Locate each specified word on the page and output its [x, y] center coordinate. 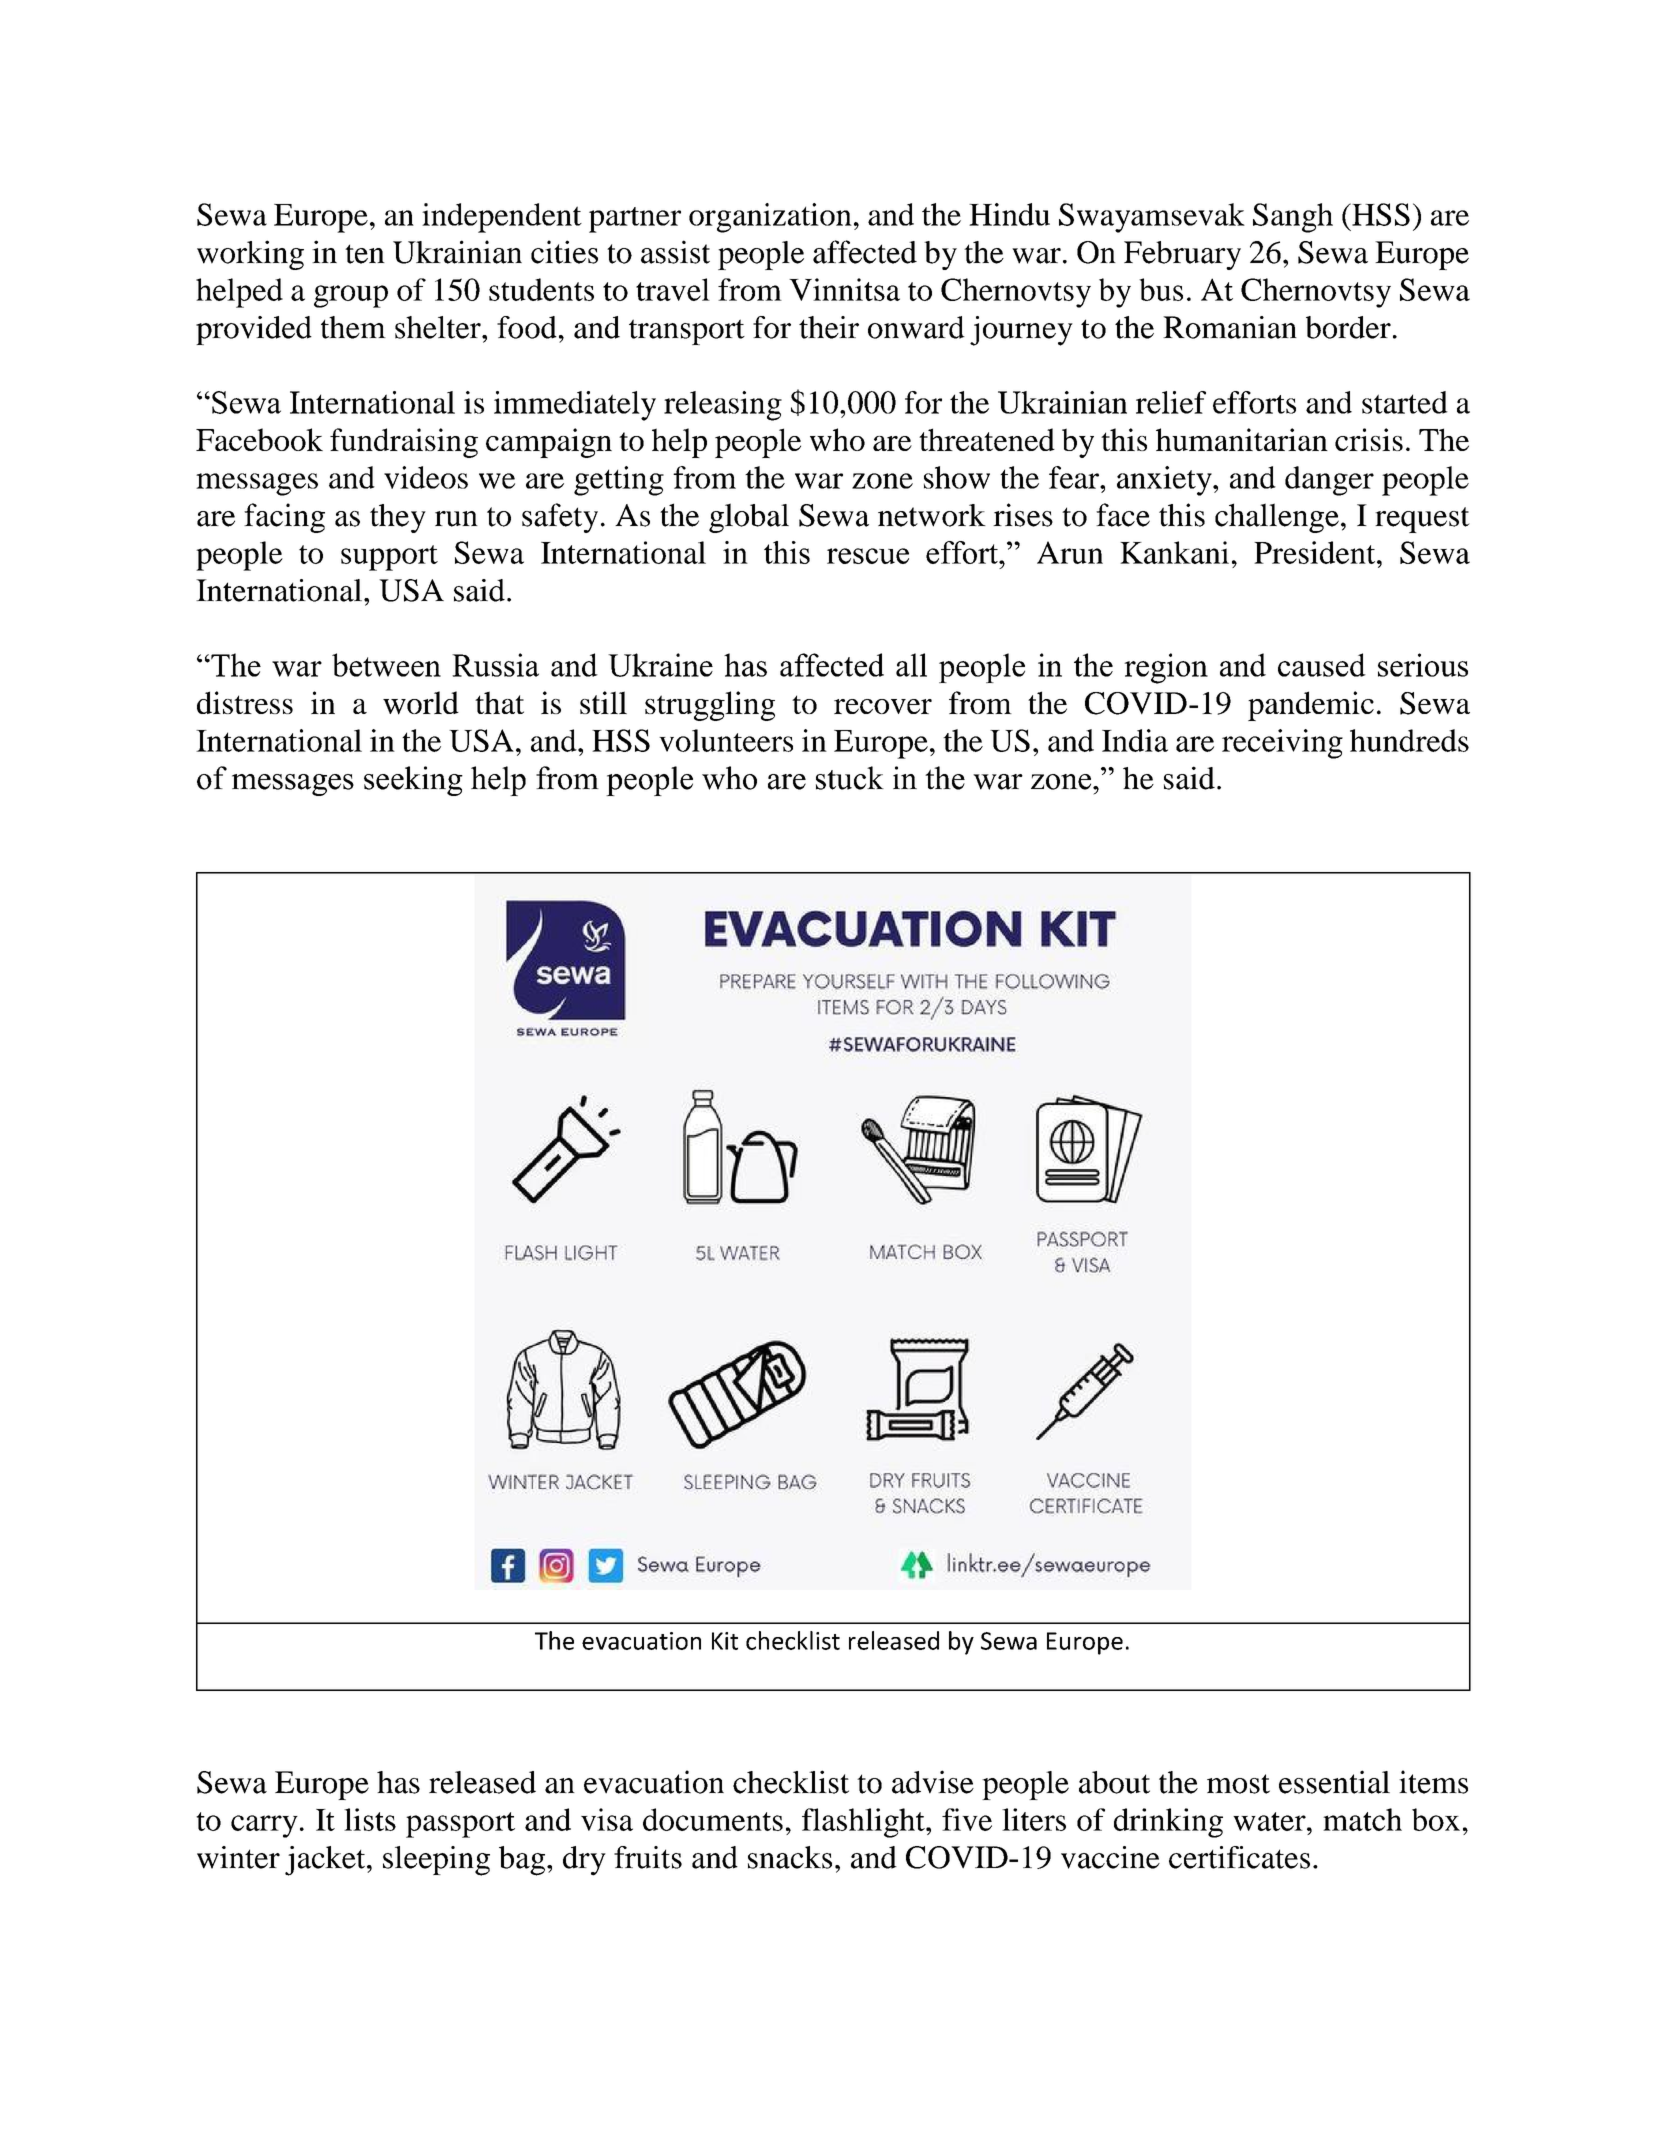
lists [370, 1819]
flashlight [864, 1823]
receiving [1282, 744]
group [351, 296]
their [829, 327]
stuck [850, 778]
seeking [413, 781]
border [1348, 327]
